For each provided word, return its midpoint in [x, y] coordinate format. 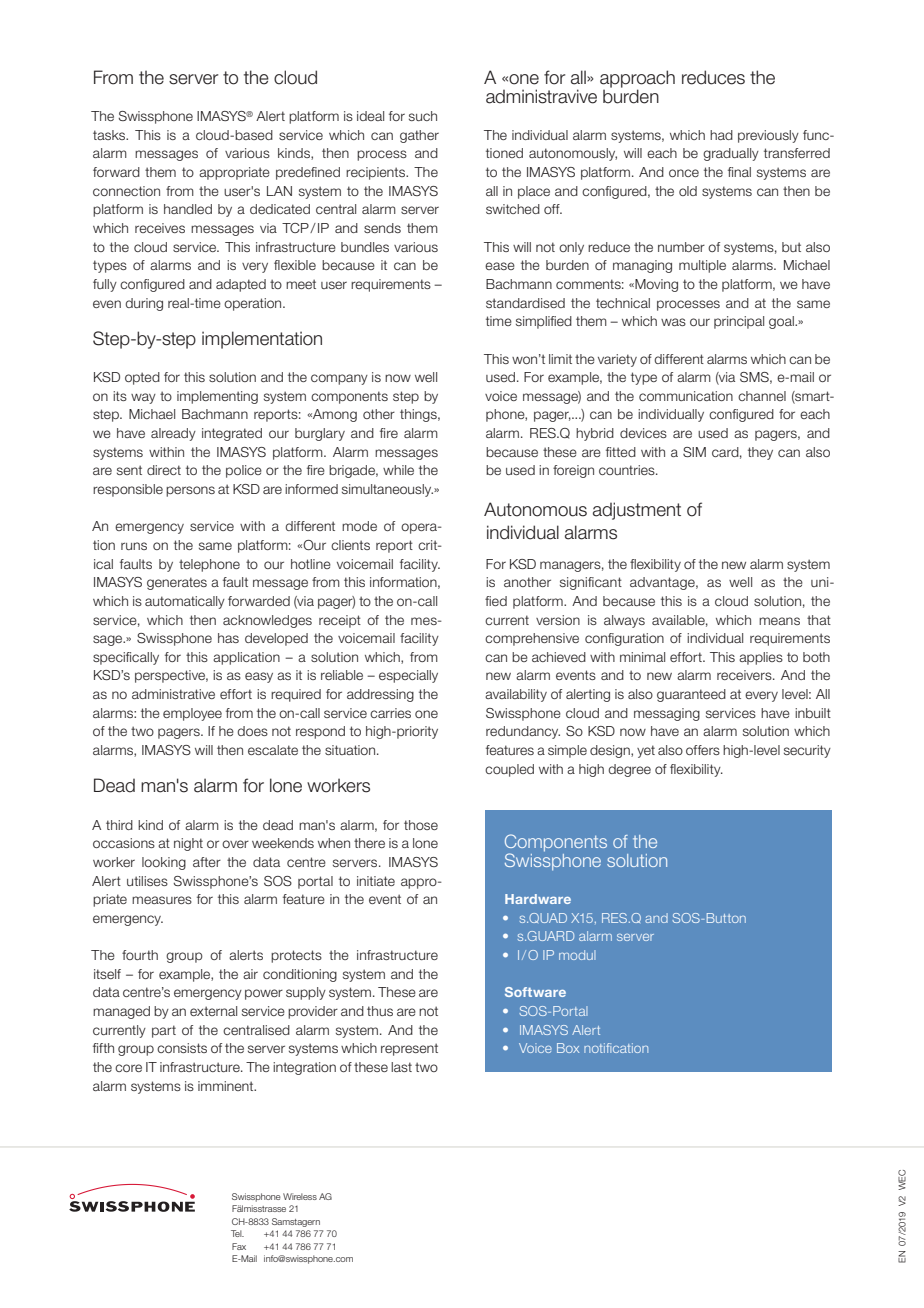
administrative [173, 694]
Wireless [300, 1196]
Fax [239, 1246]
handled [188, 209]
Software [535, 992]
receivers [745, 675]
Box [568, 1048]
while [398, 470]
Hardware [538, 899]
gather [419, 136]
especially [408, 676]
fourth [140, 955]
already [173, 434]
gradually [731, 154]
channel [762, 396]
